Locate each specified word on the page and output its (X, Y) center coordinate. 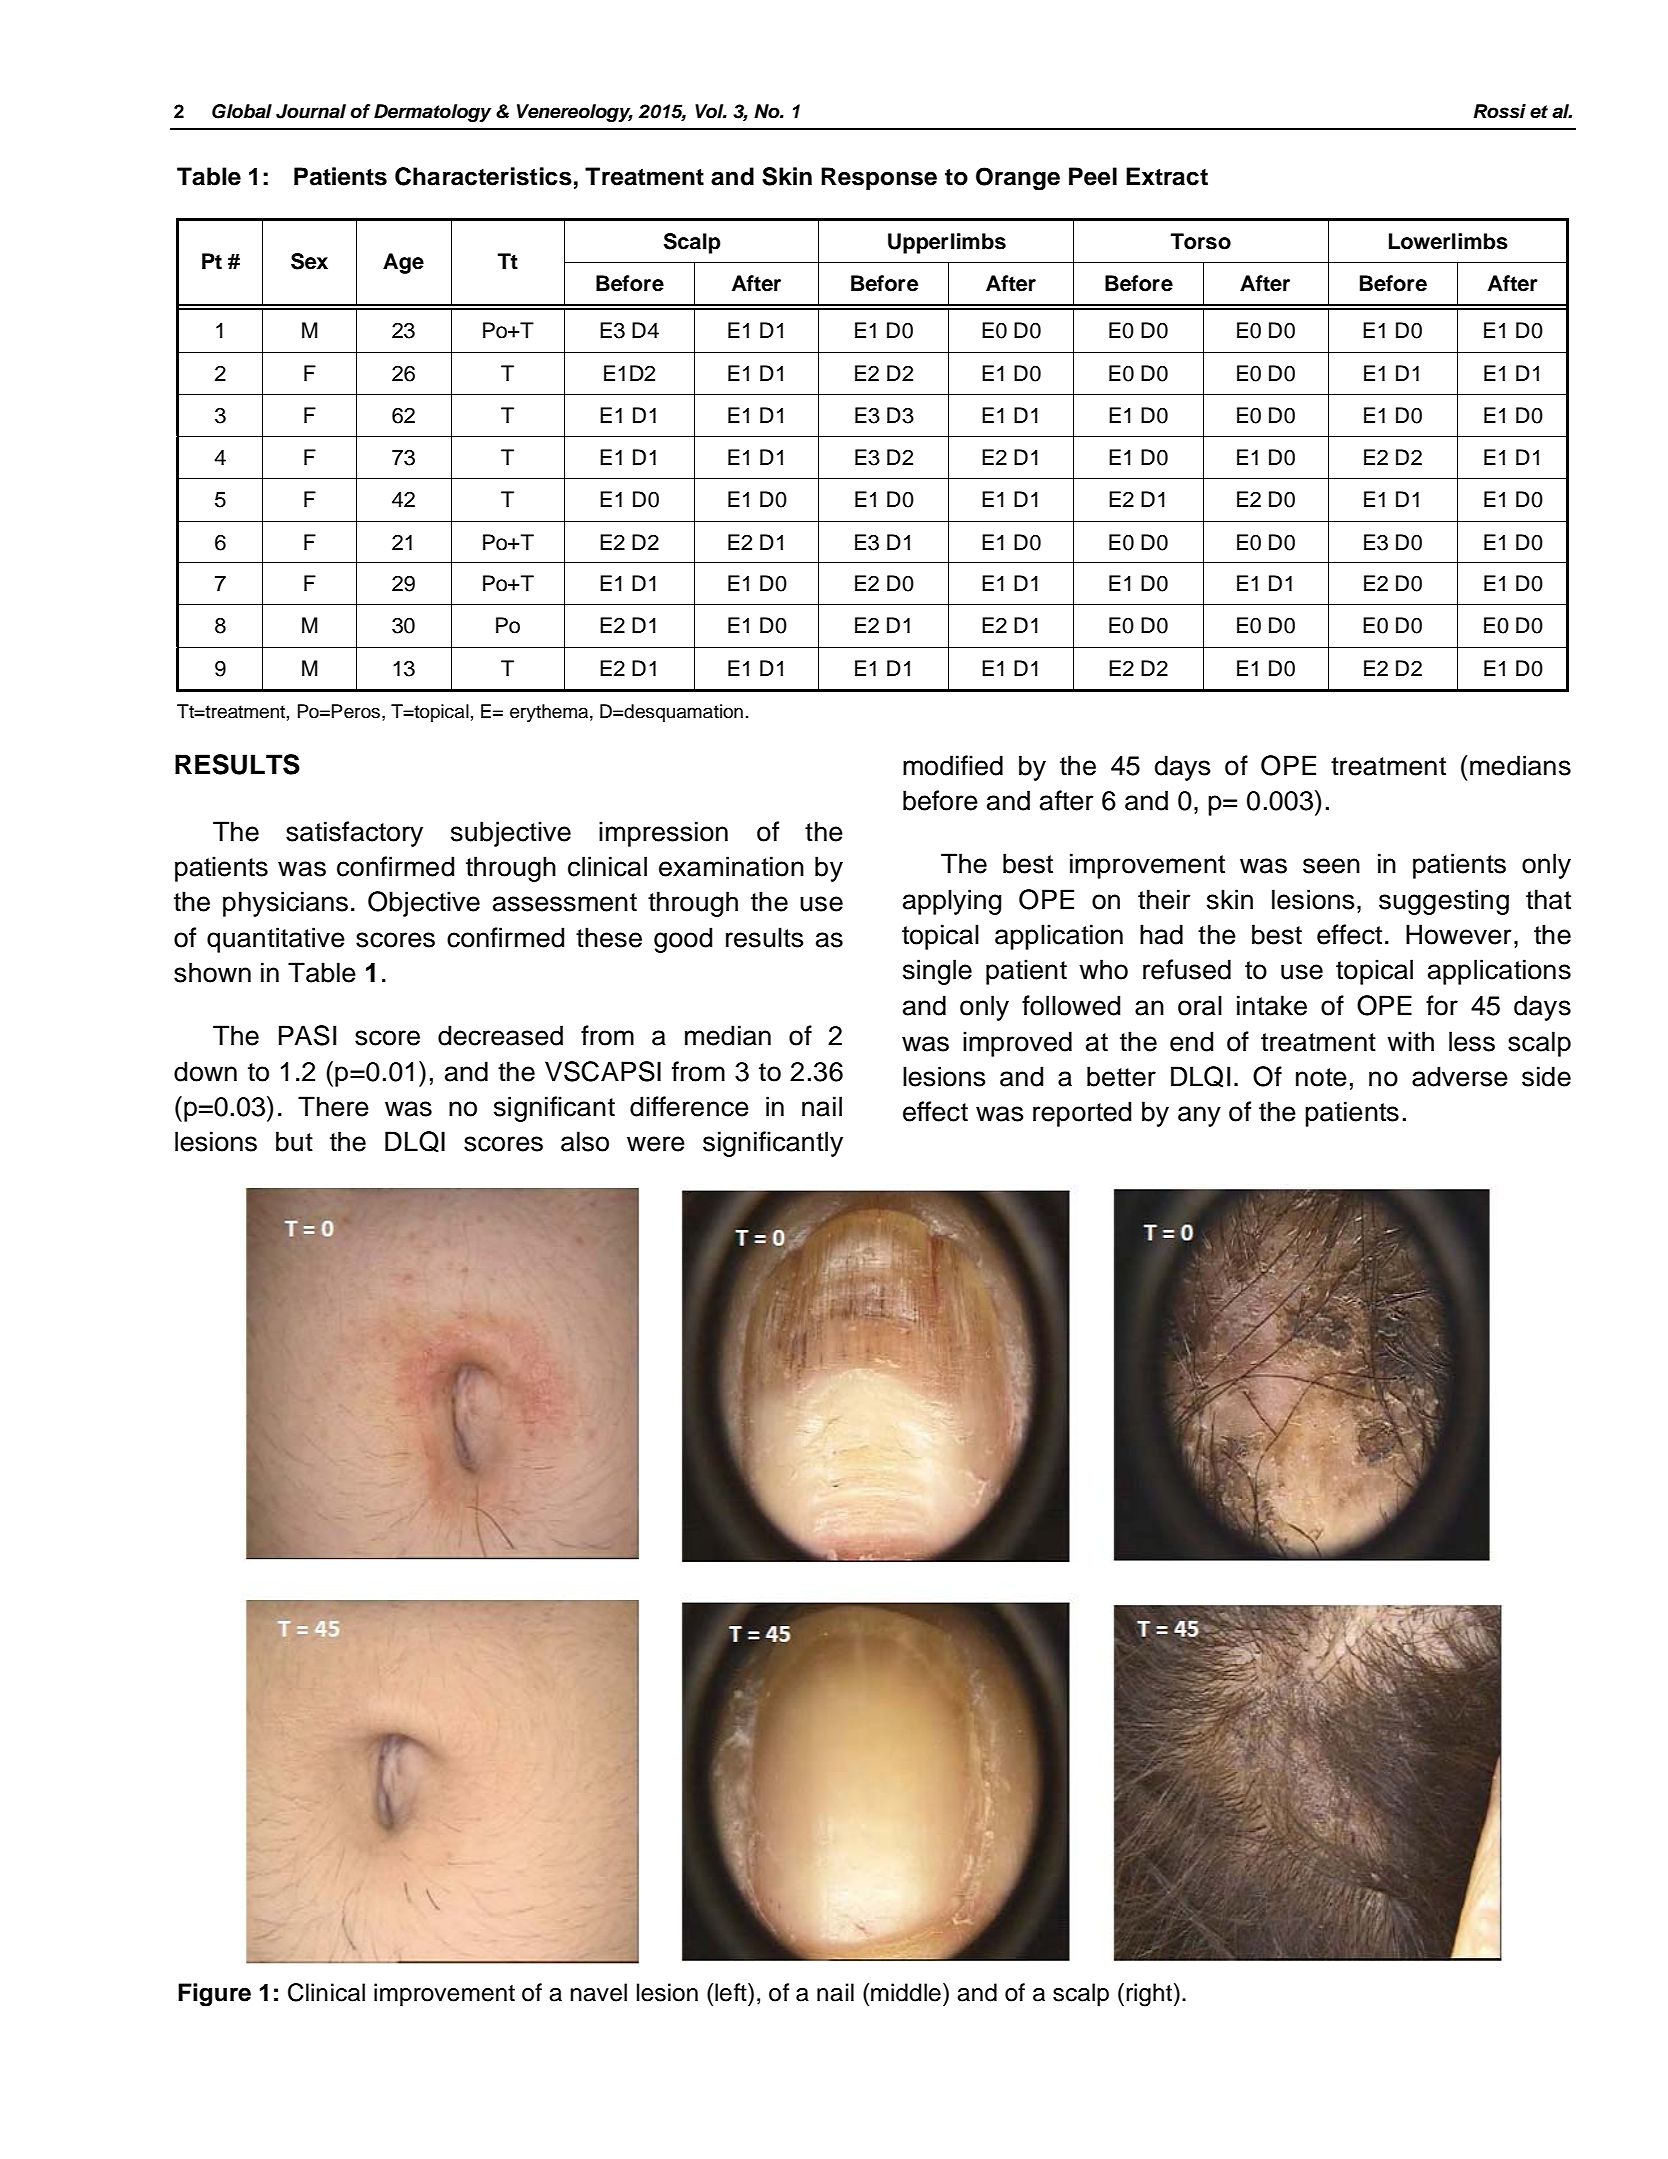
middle (906, 1992)
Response (879, 178)
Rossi (1499, 111)
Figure (214, 1995)
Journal (311, 111)
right (1150, 1995)
